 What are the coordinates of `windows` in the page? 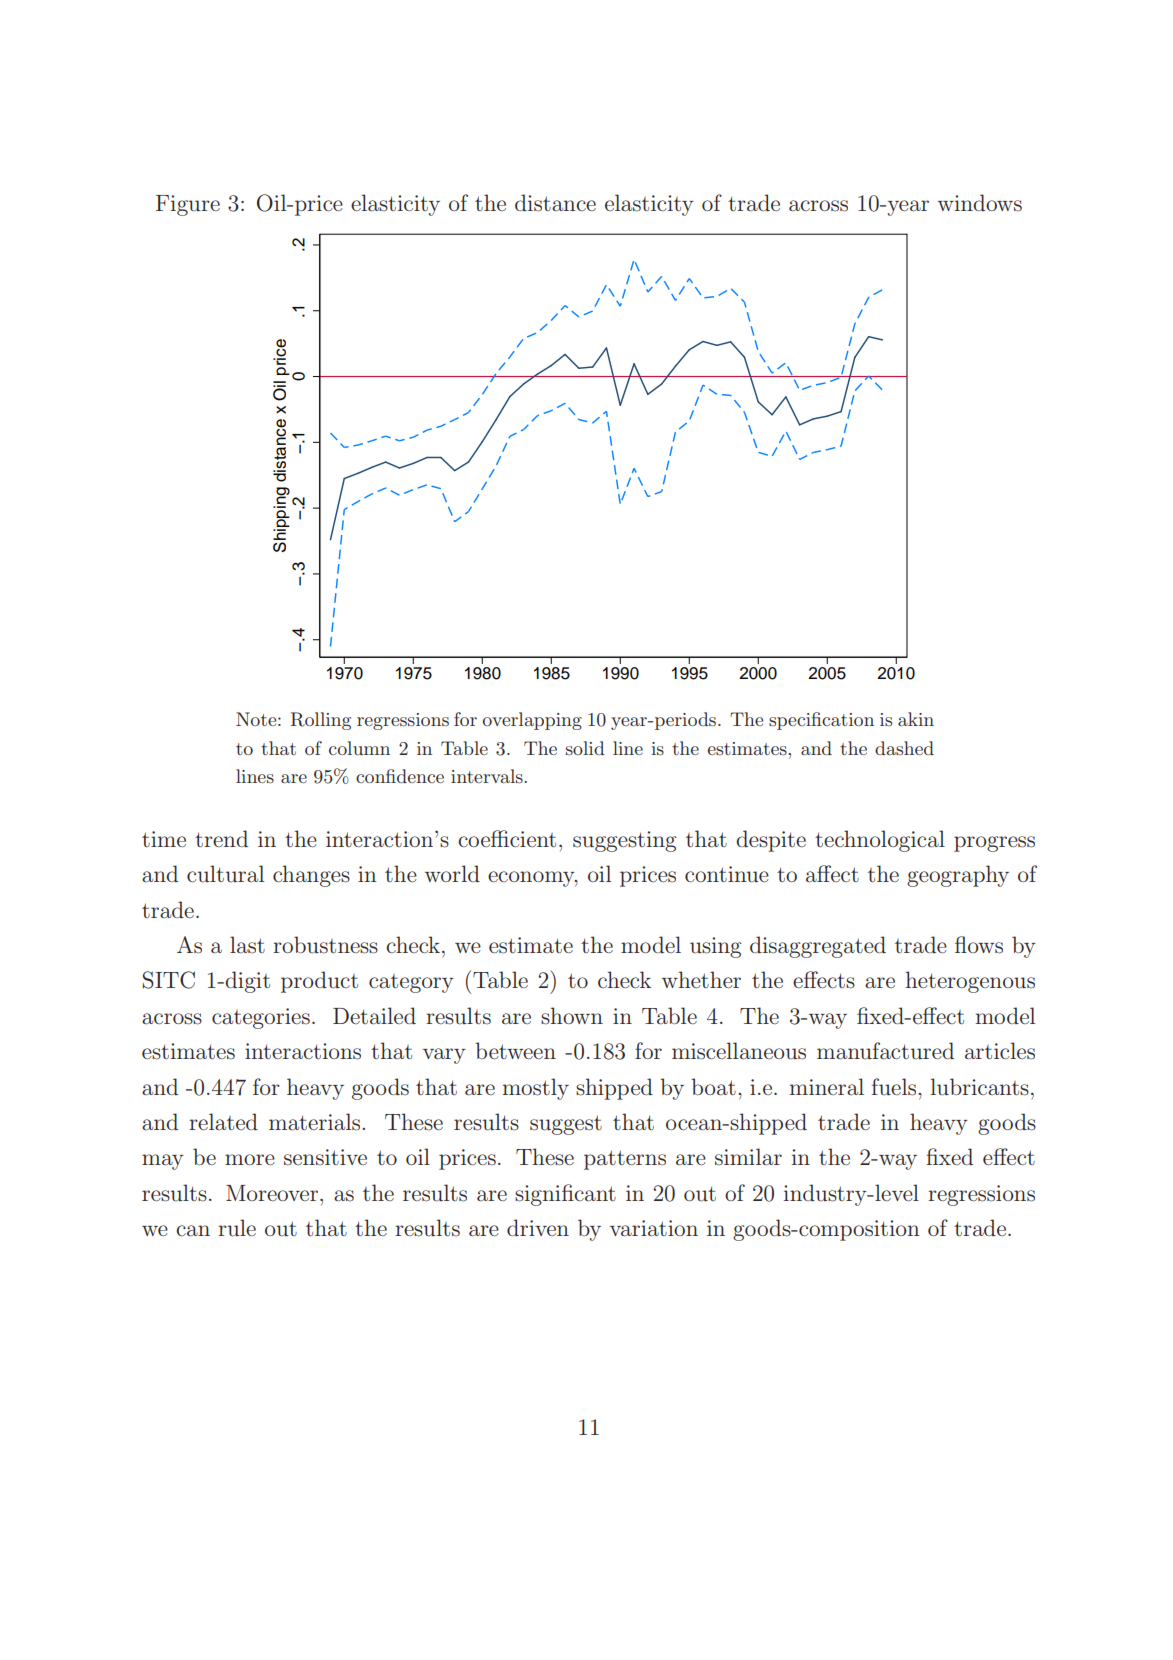 It's located at (980, 203).
